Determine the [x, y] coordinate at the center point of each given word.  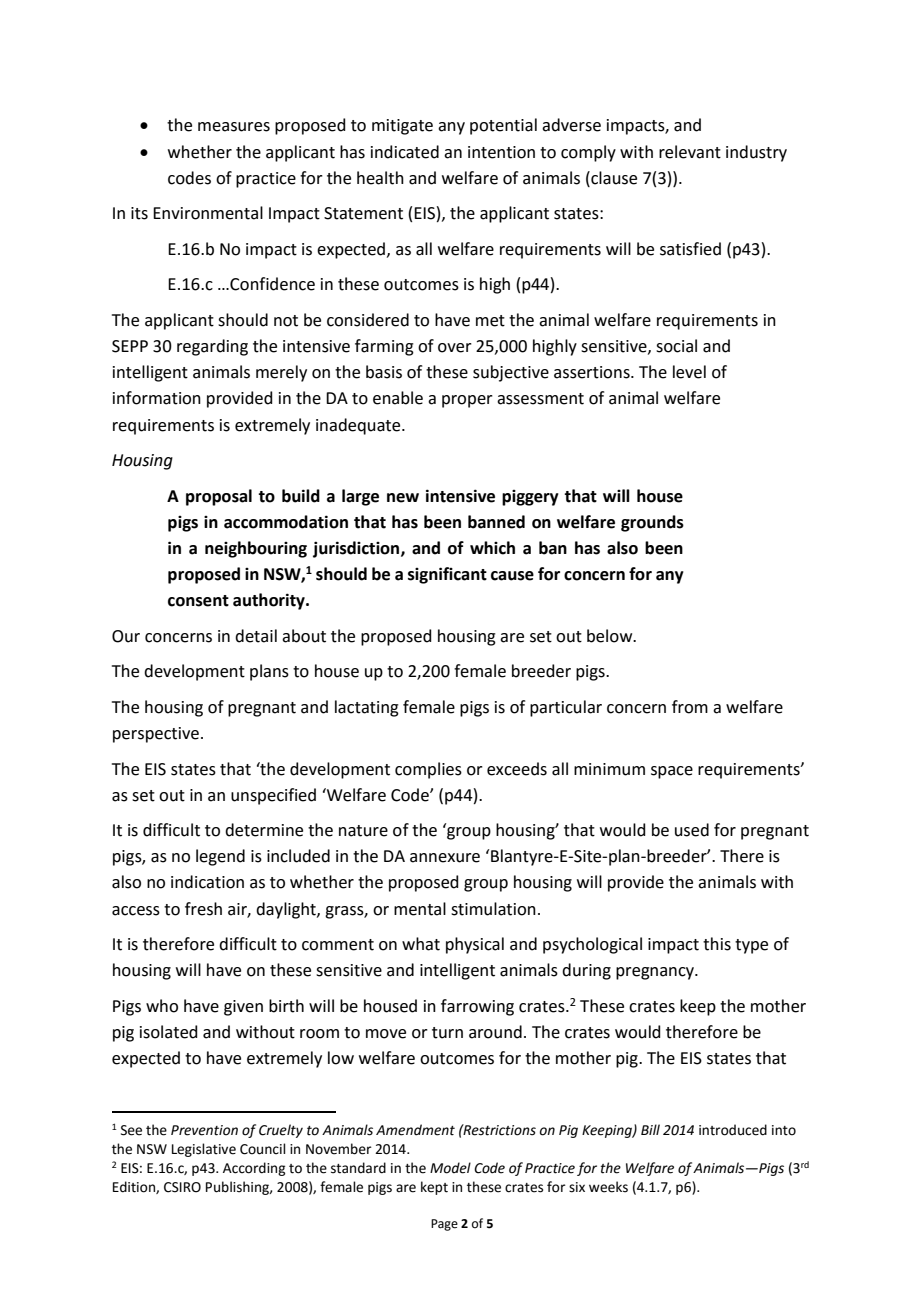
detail [256, 636]
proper [467, 401]
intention [501, 152]
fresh [203, 909]
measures [234, 127]
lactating [367, 708]
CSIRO [182, 1187]
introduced [733, 1130]
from [690, 707]
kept [434, 1188]
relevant [690, 152]
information [157, 398]
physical [475, 945]
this [717, 944]
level [689, 372]
